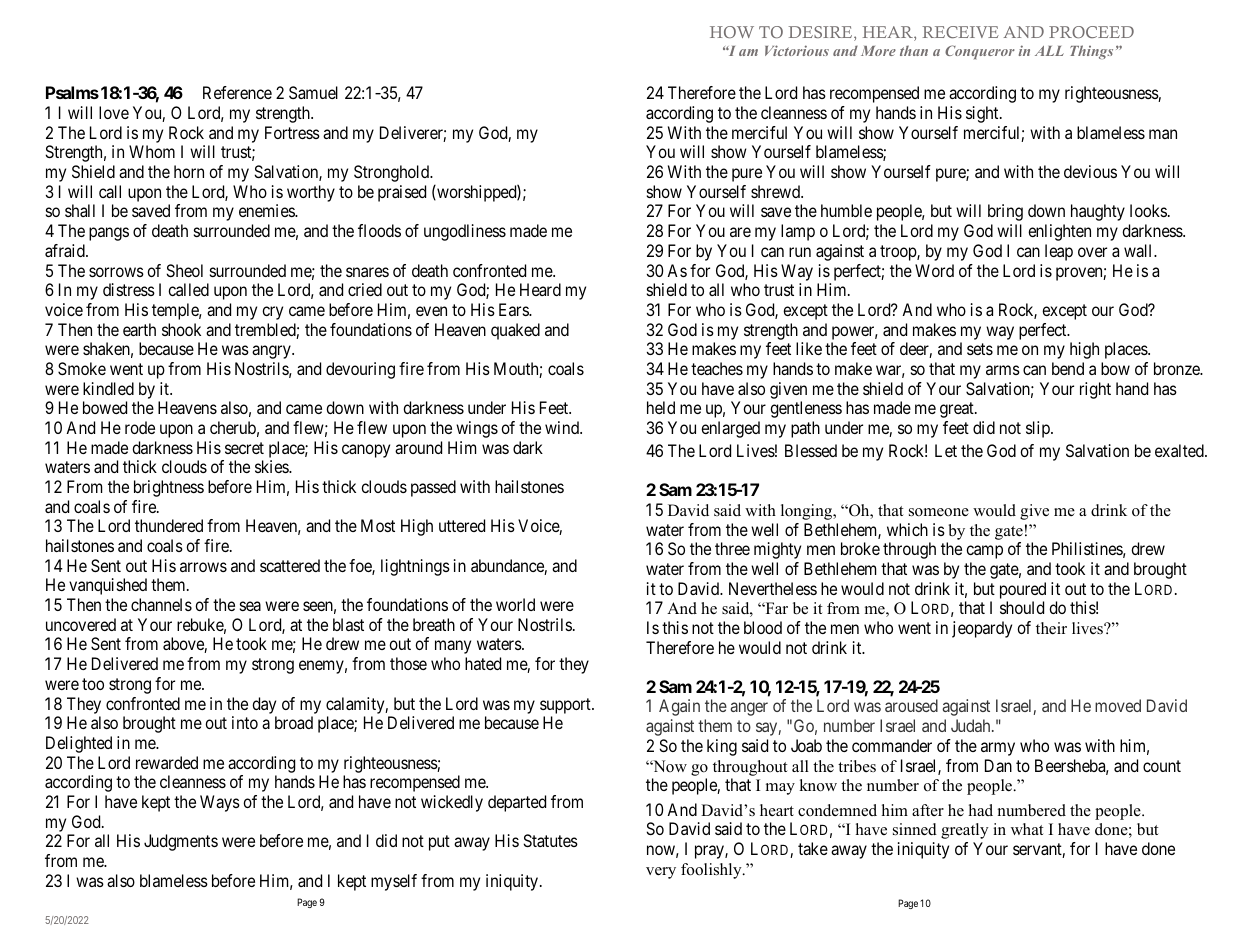 The width and height of the image is (1233, 952). Describe the element at coordinates (661, 873) in the image. I see `very` at that location.
